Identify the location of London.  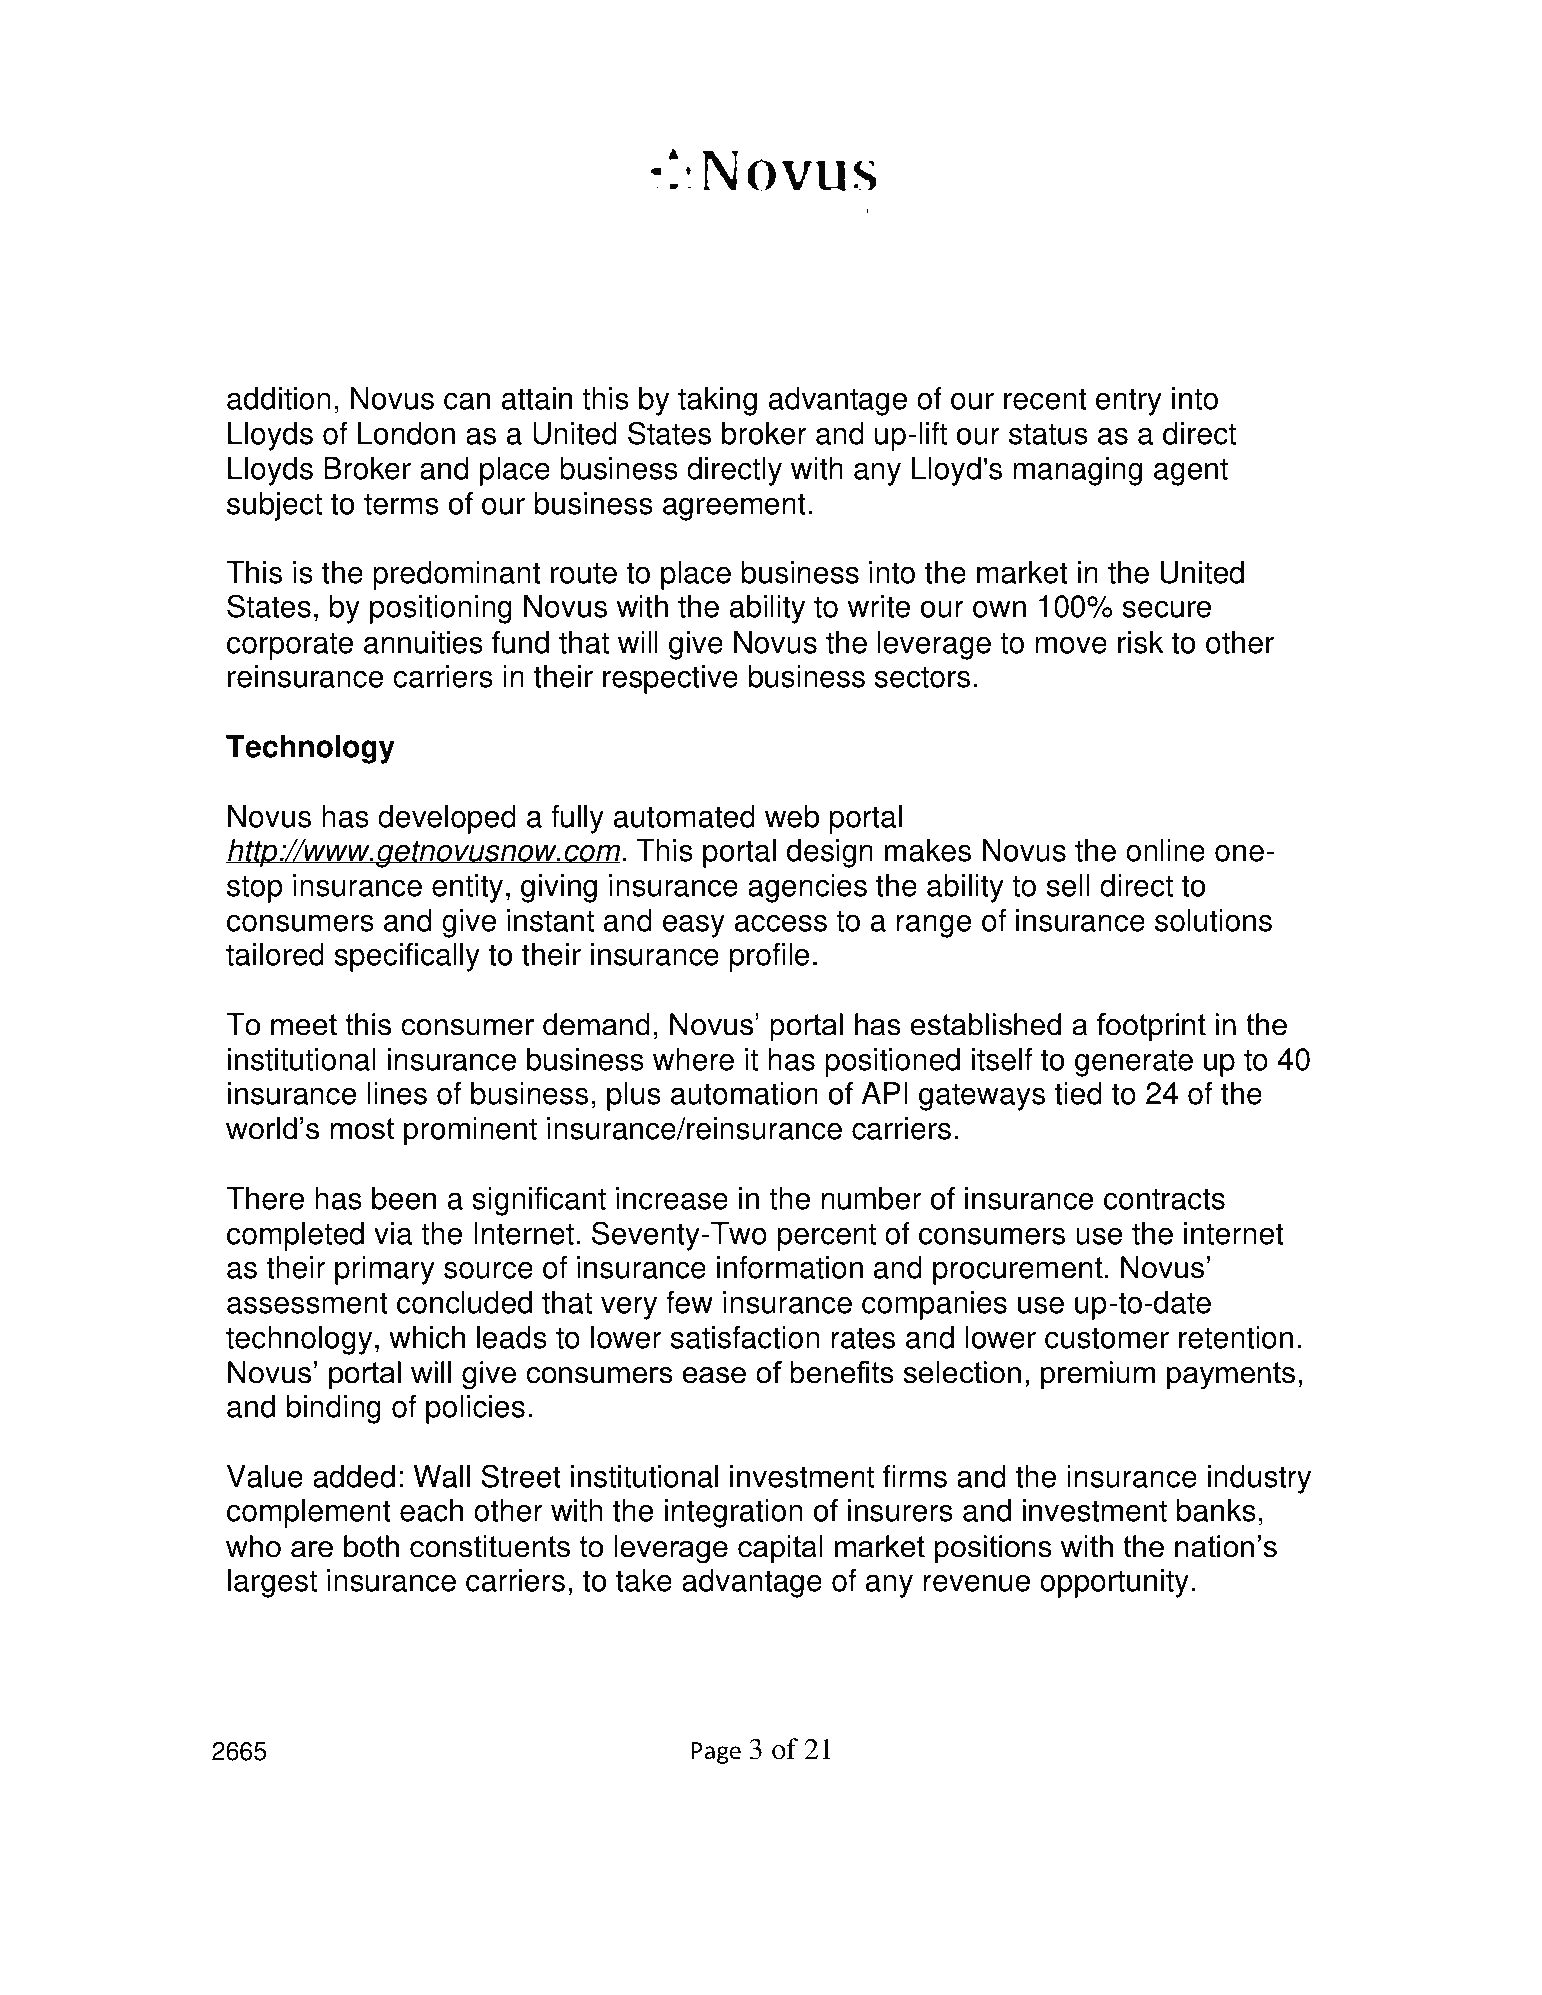
(406, 433).
